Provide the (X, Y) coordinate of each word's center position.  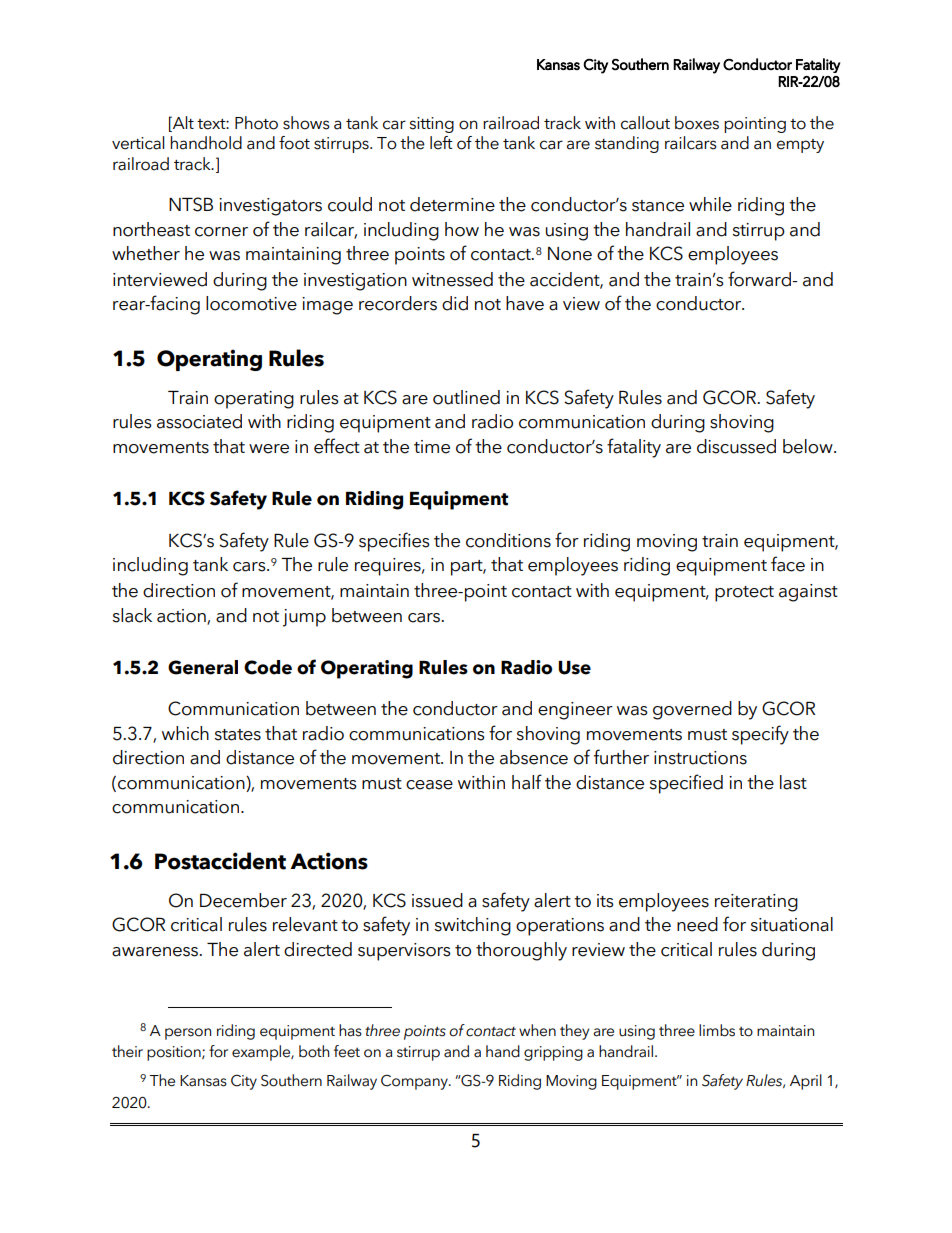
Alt (182, 122)
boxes (697, 123)
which (185, 733)
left (441, 143)
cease (429, 785)
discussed (736, 446)
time (432, 447)
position (175, 1053)
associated (199, 421)
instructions (700, 758)
